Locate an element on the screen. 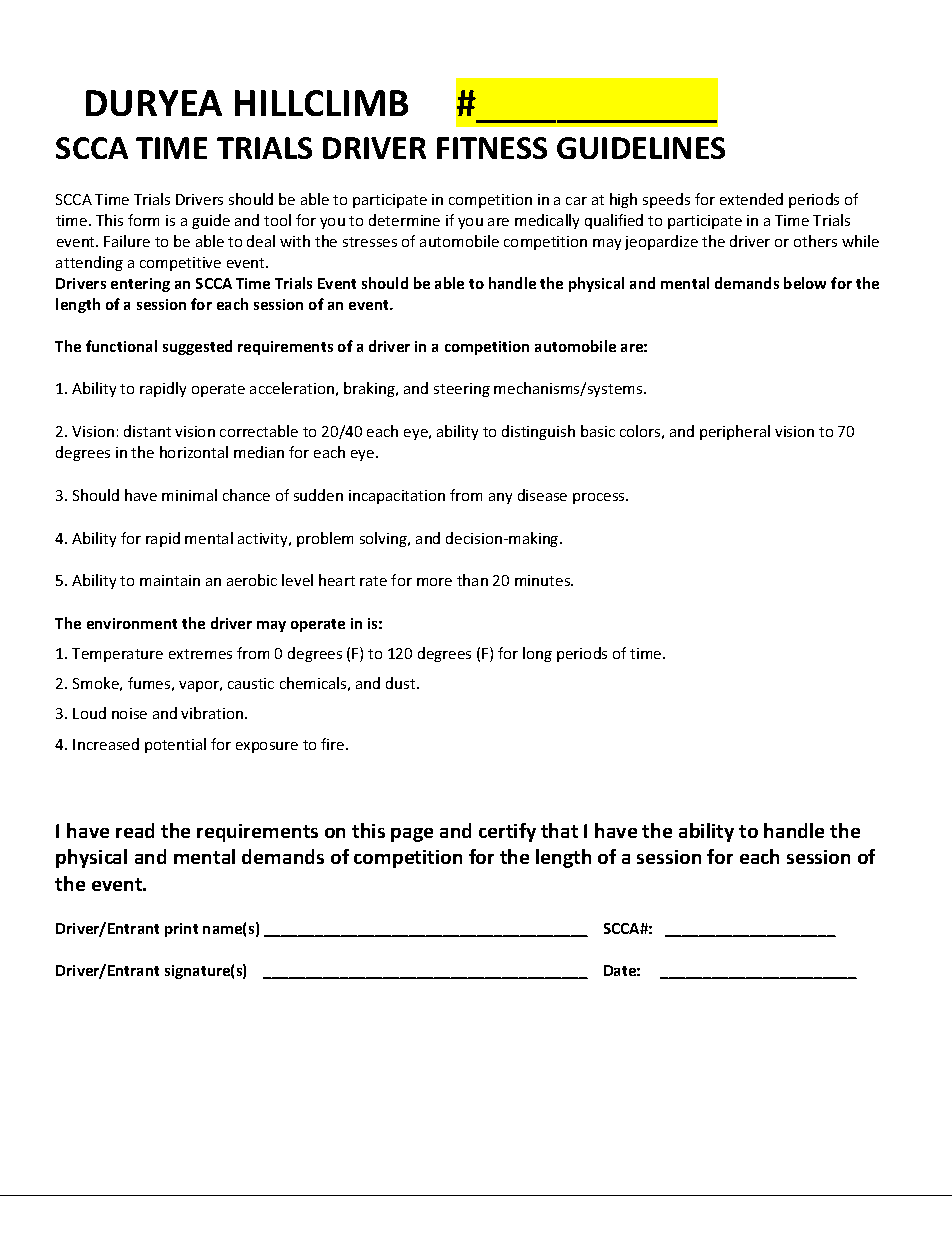 The image size is (952, 1233). below is located at coordinates (805, 283).
